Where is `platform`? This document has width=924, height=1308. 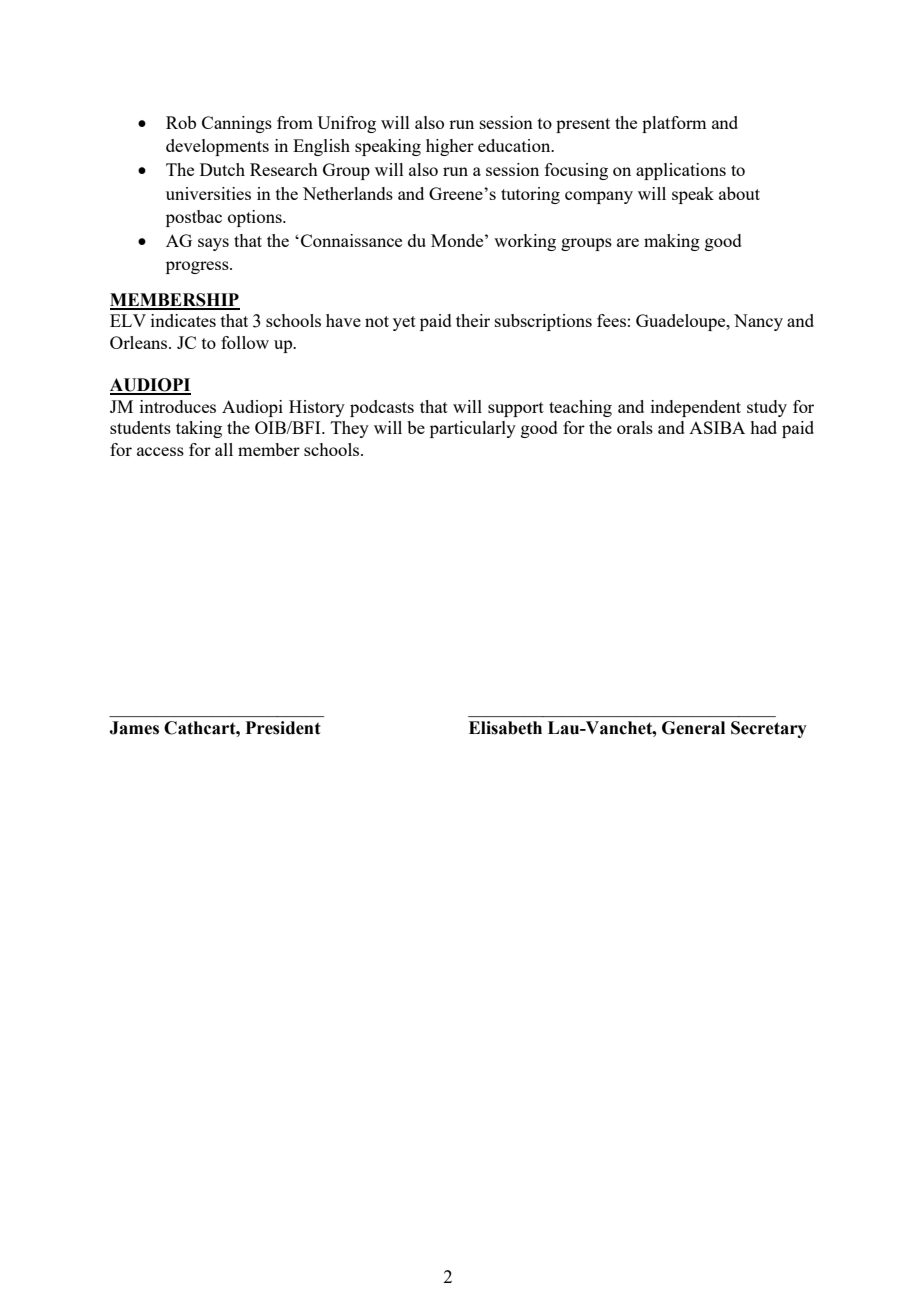 platform is located at coordinates (674, 124).
